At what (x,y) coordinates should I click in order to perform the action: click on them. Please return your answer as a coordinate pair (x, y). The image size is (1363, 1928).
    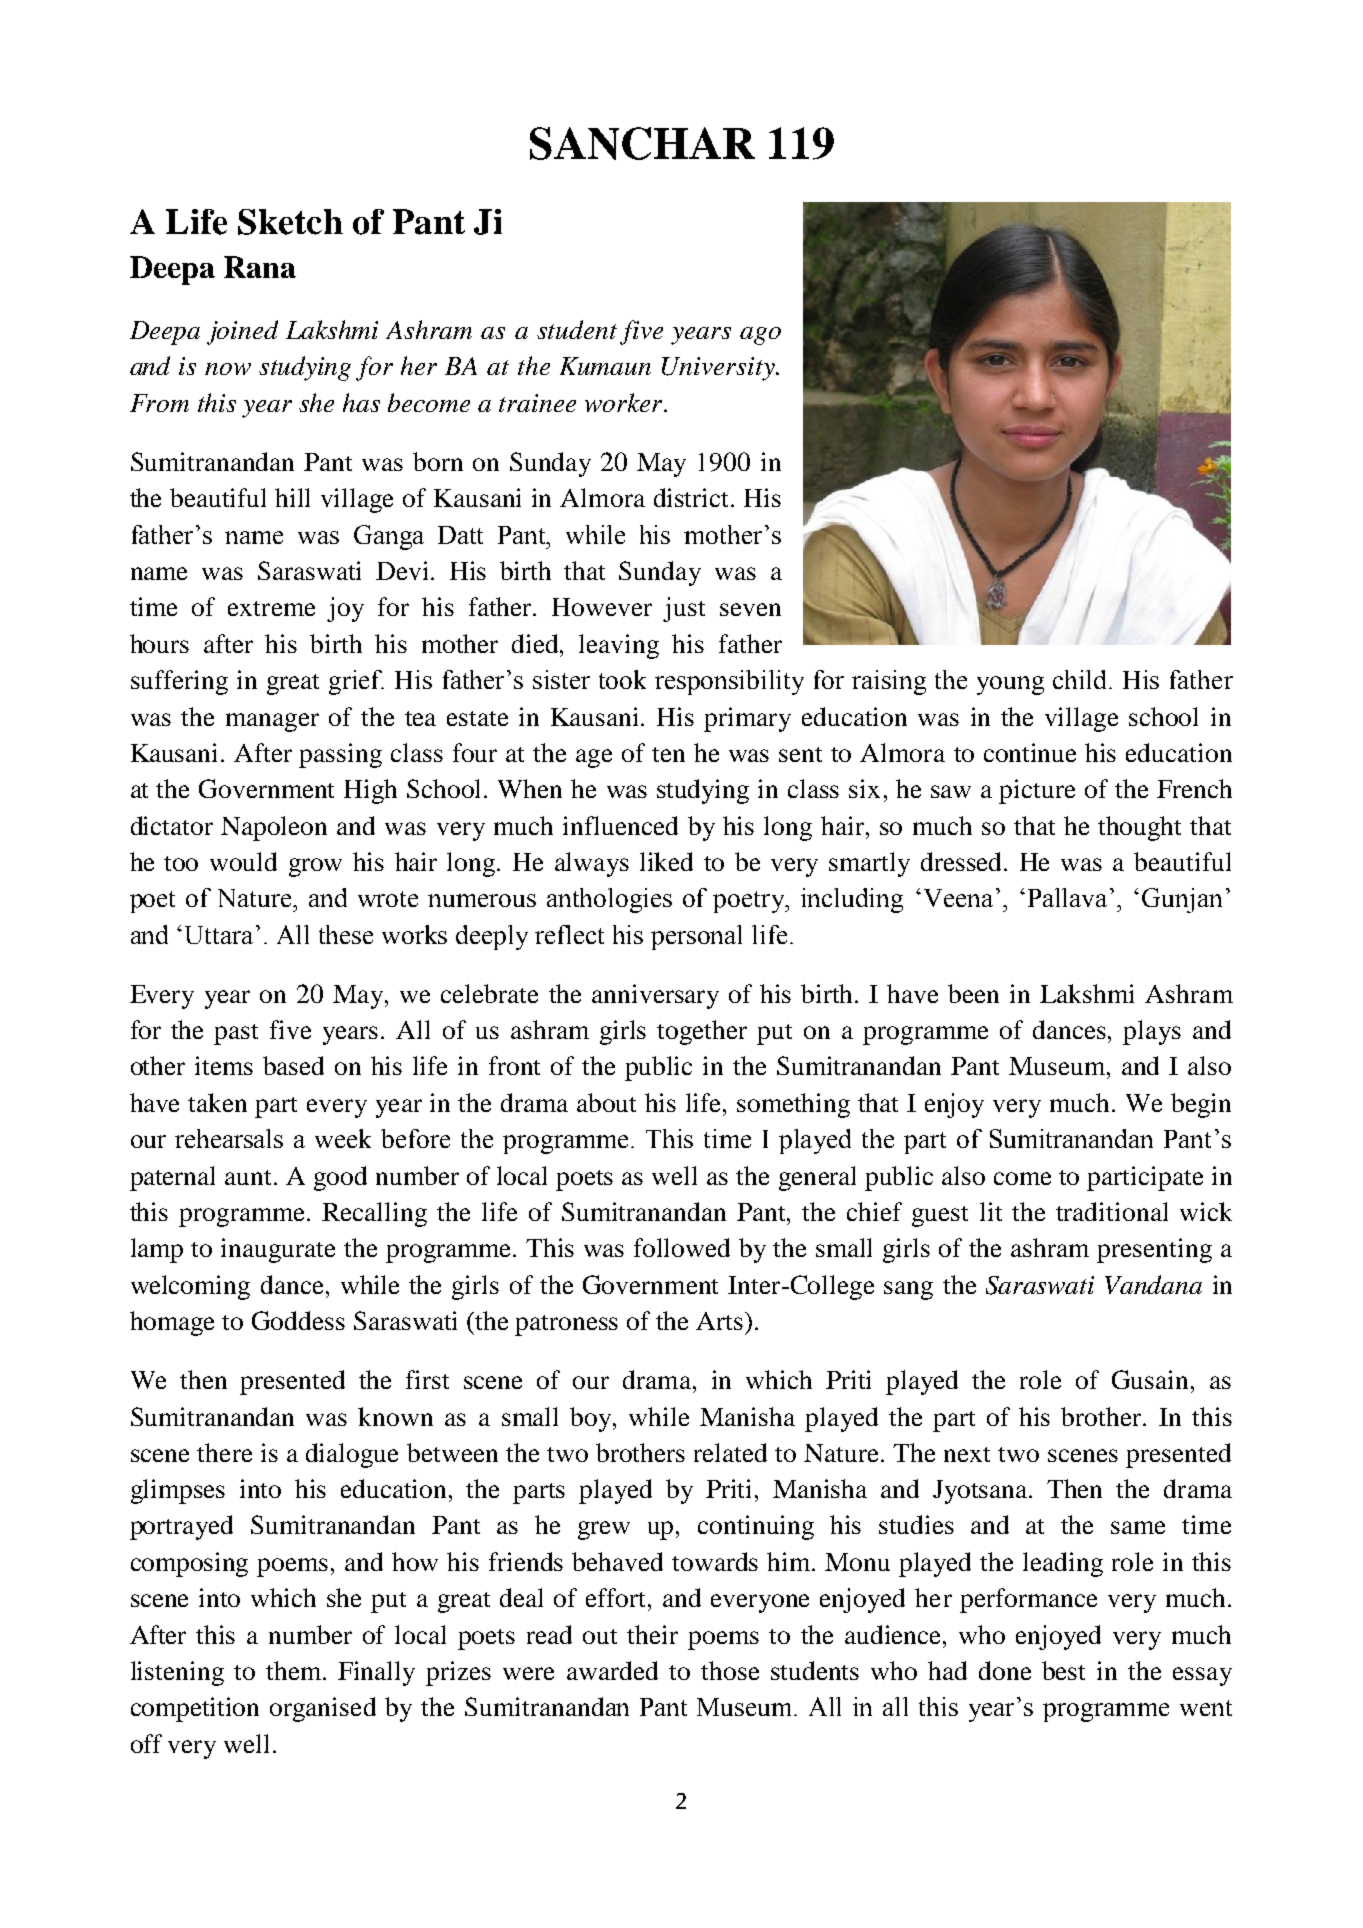
    Looking at the image, I should click on (295, 1670).
